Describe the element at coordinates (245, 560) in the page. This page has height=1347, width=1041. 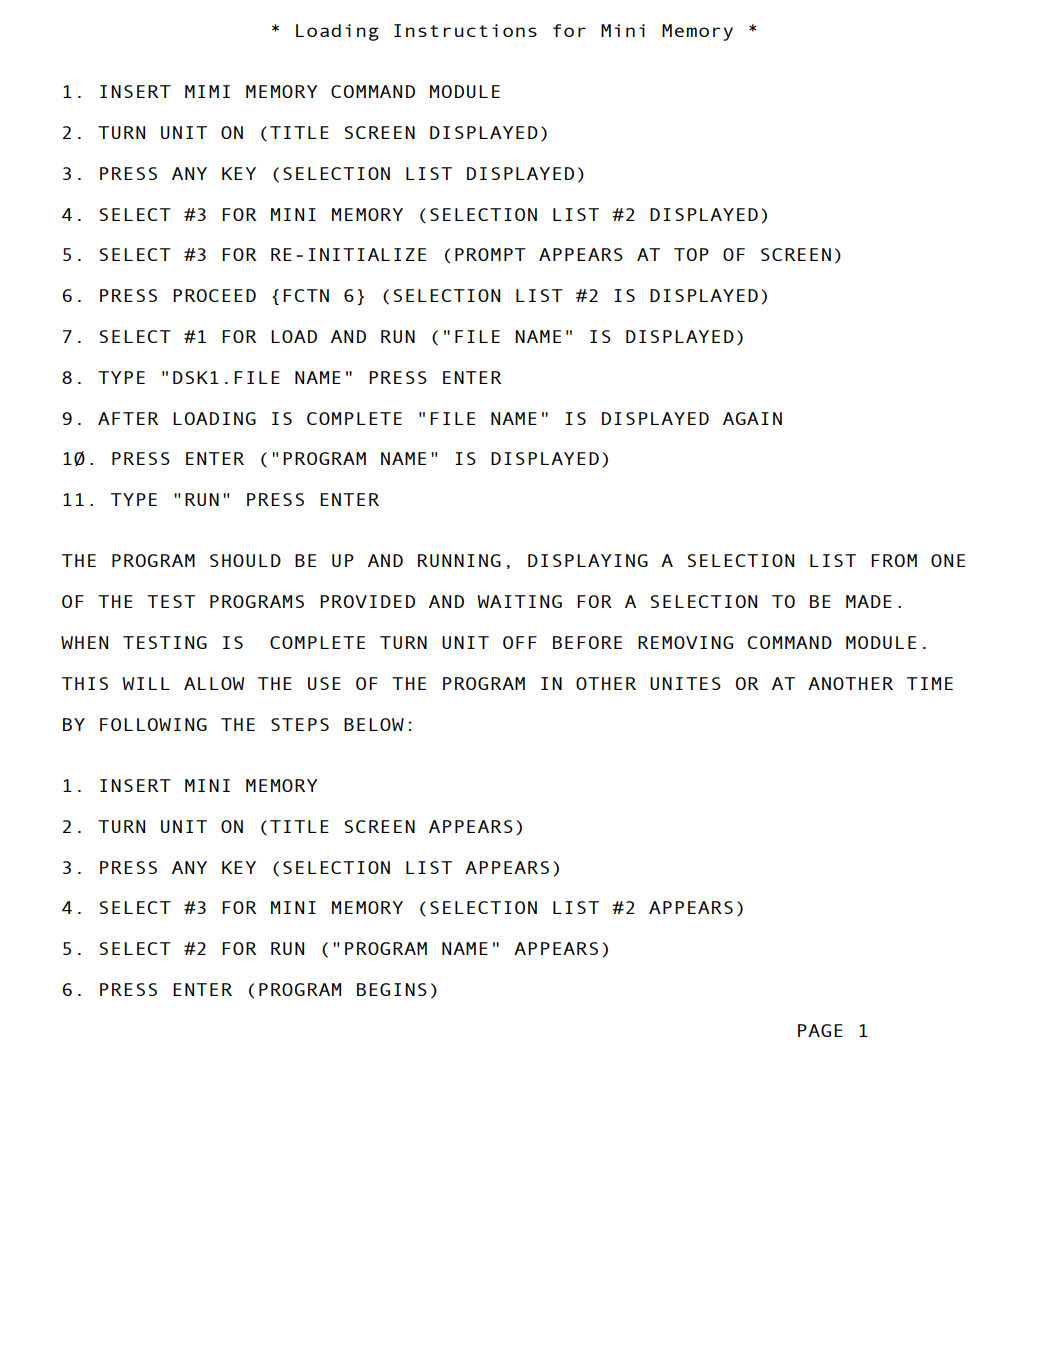
I see `SHOULD` at that location.
